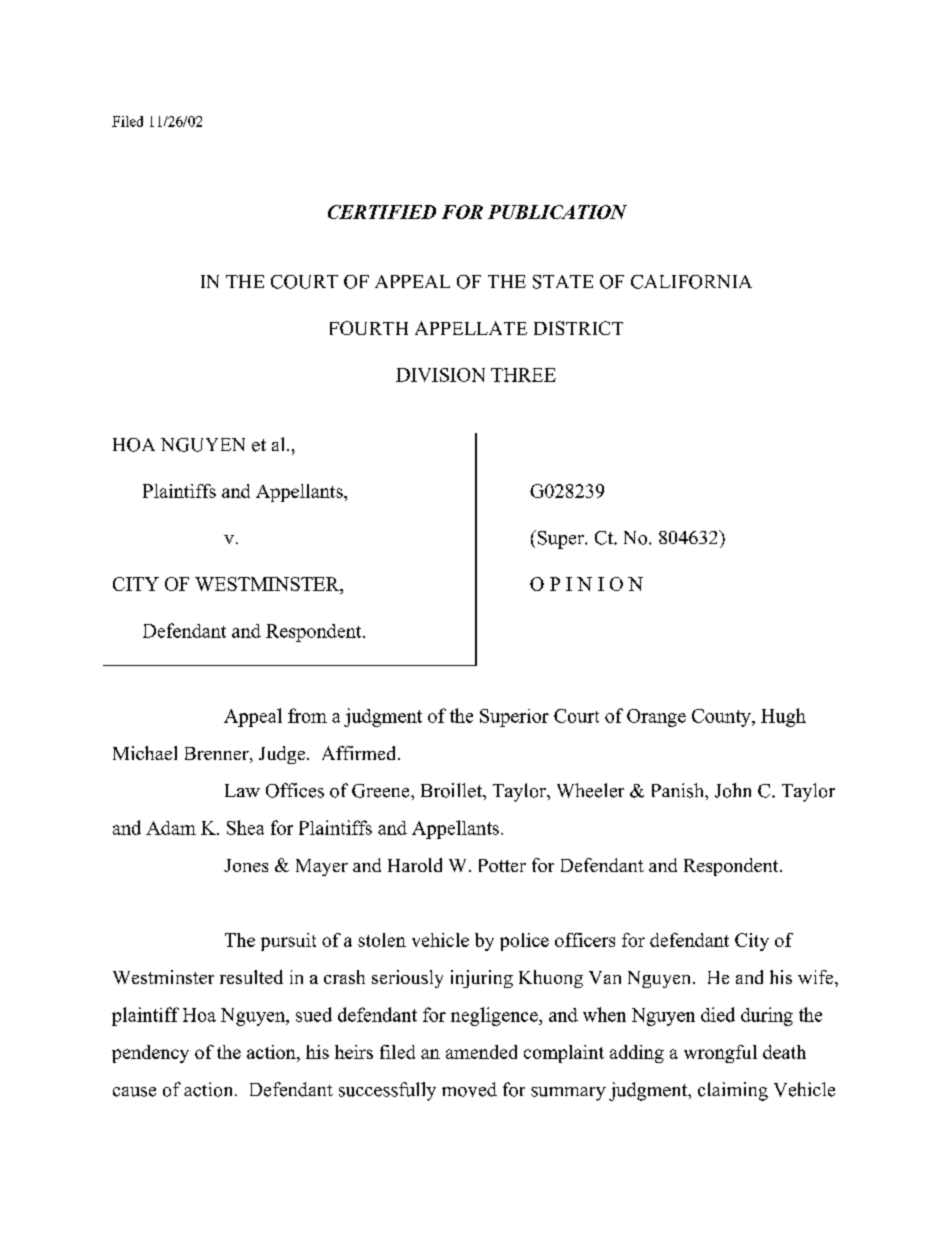 The width and height of the screenshot is (952, 1233). What do you see at coordinates (722, 718) in the screenshot?
I see `County` at bounding box center [722, 718].
